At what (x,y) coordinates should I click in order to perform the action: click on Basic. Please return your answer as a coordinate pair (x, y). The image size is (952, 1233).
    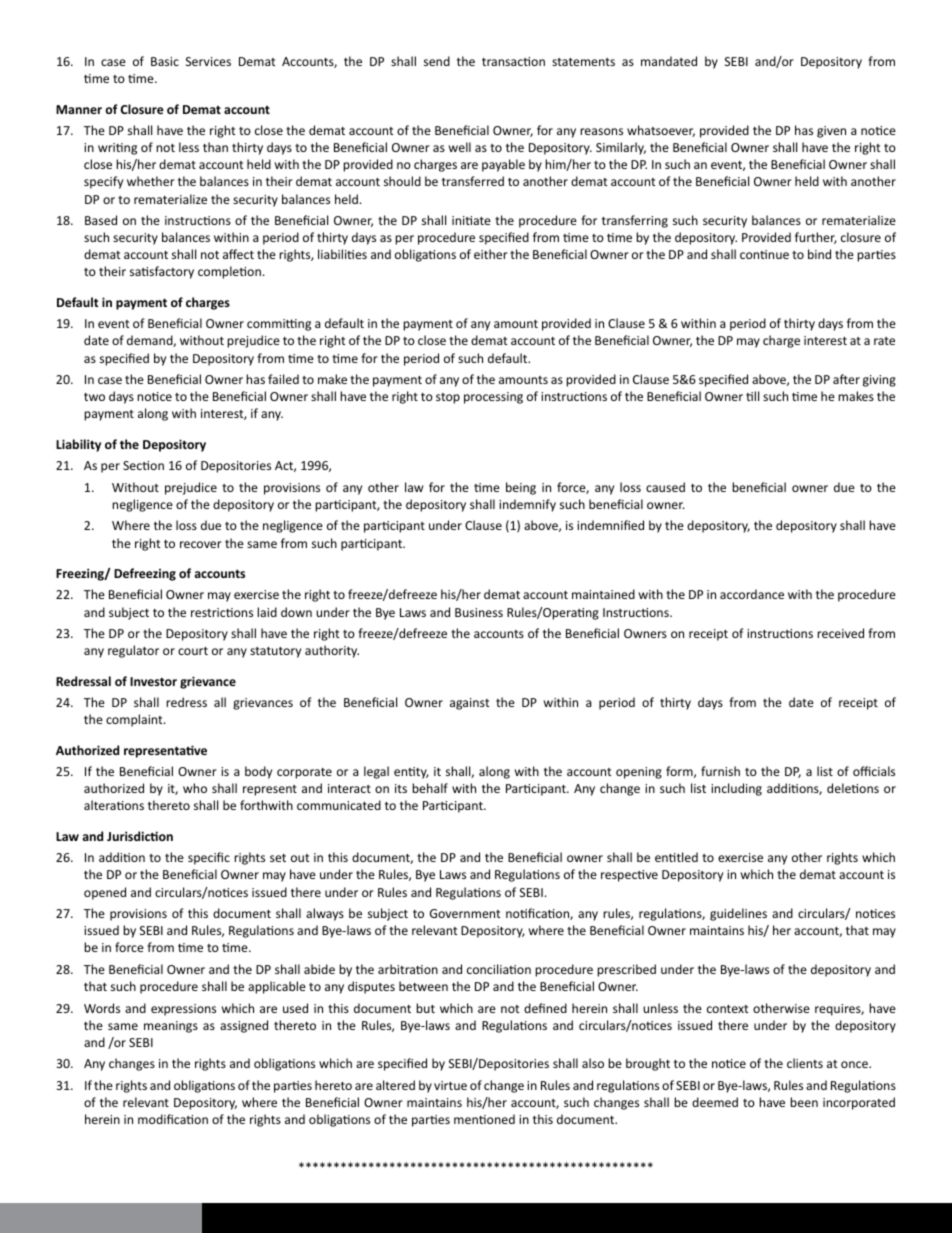
    Looking at the image, I should click on (165, 61).
